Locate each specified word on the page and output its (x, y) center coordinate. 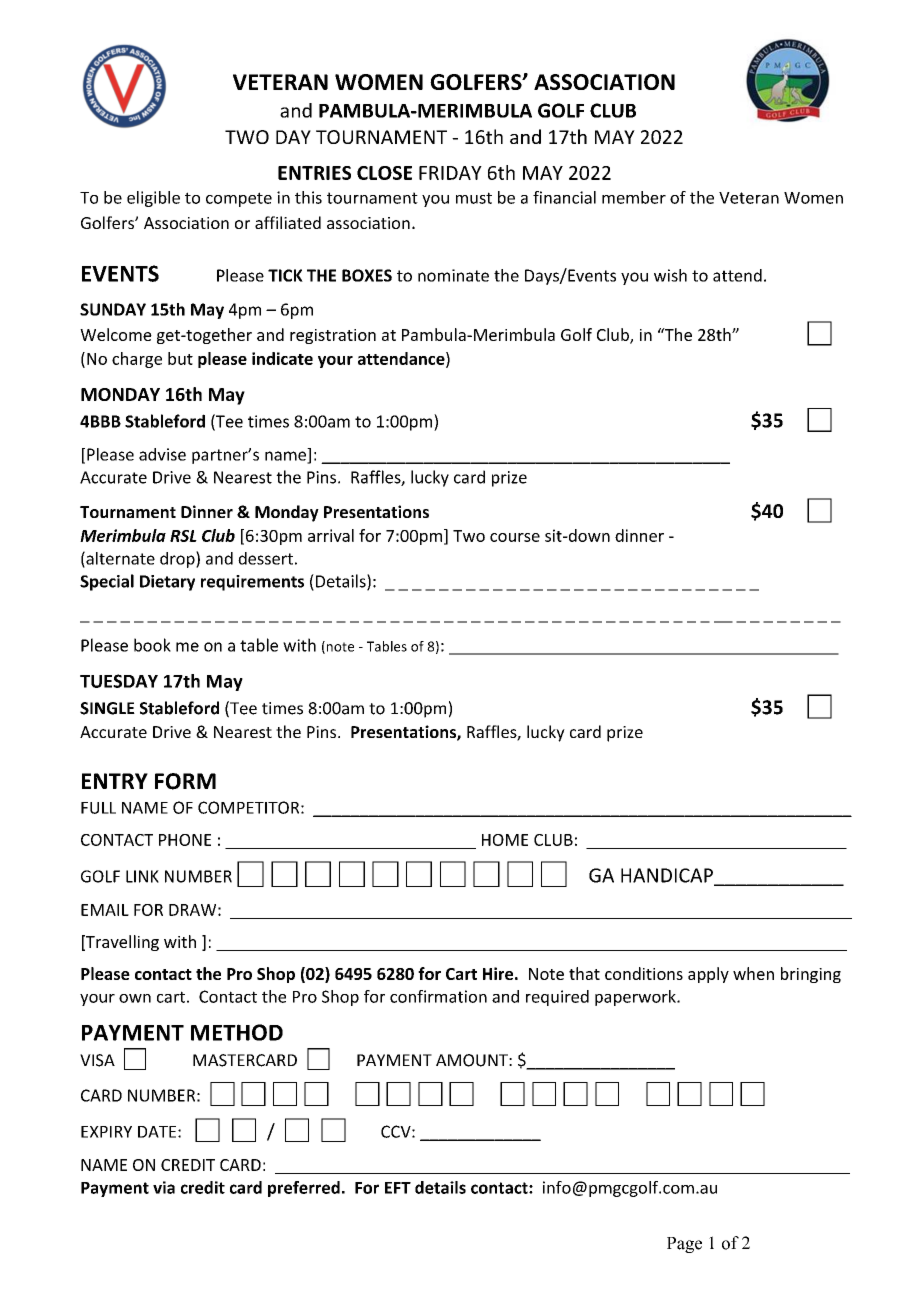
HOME (505, 840)
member (634, 197)
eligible (153, 199)
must (474, 198)
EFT (398, 1188)
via (164, 1187)
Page (684, 1245)
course (515, 537)
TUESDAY (119, 681)
